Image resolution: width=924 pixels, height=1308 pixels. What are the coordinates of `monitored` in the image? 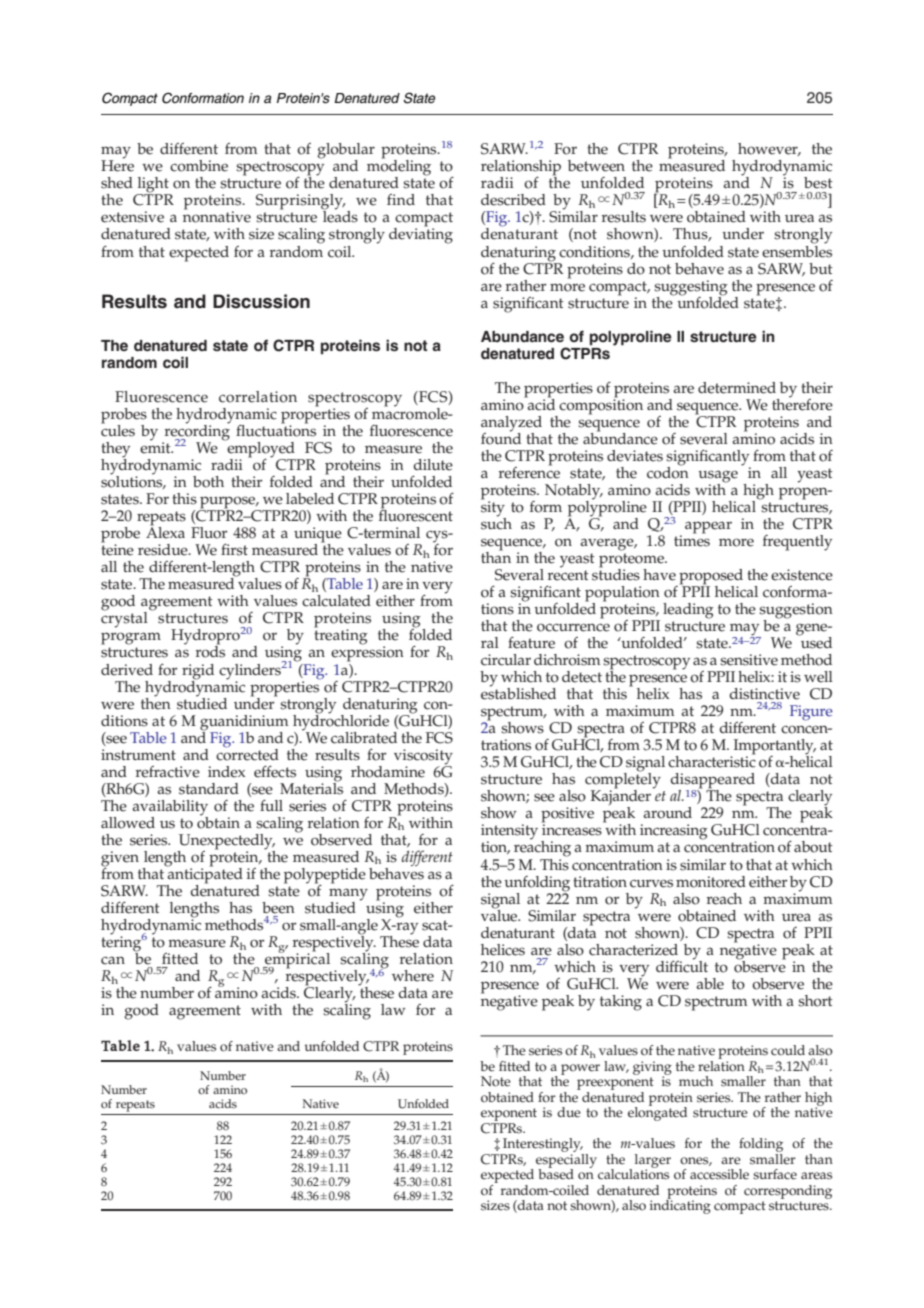 It's located at (711, 882).
